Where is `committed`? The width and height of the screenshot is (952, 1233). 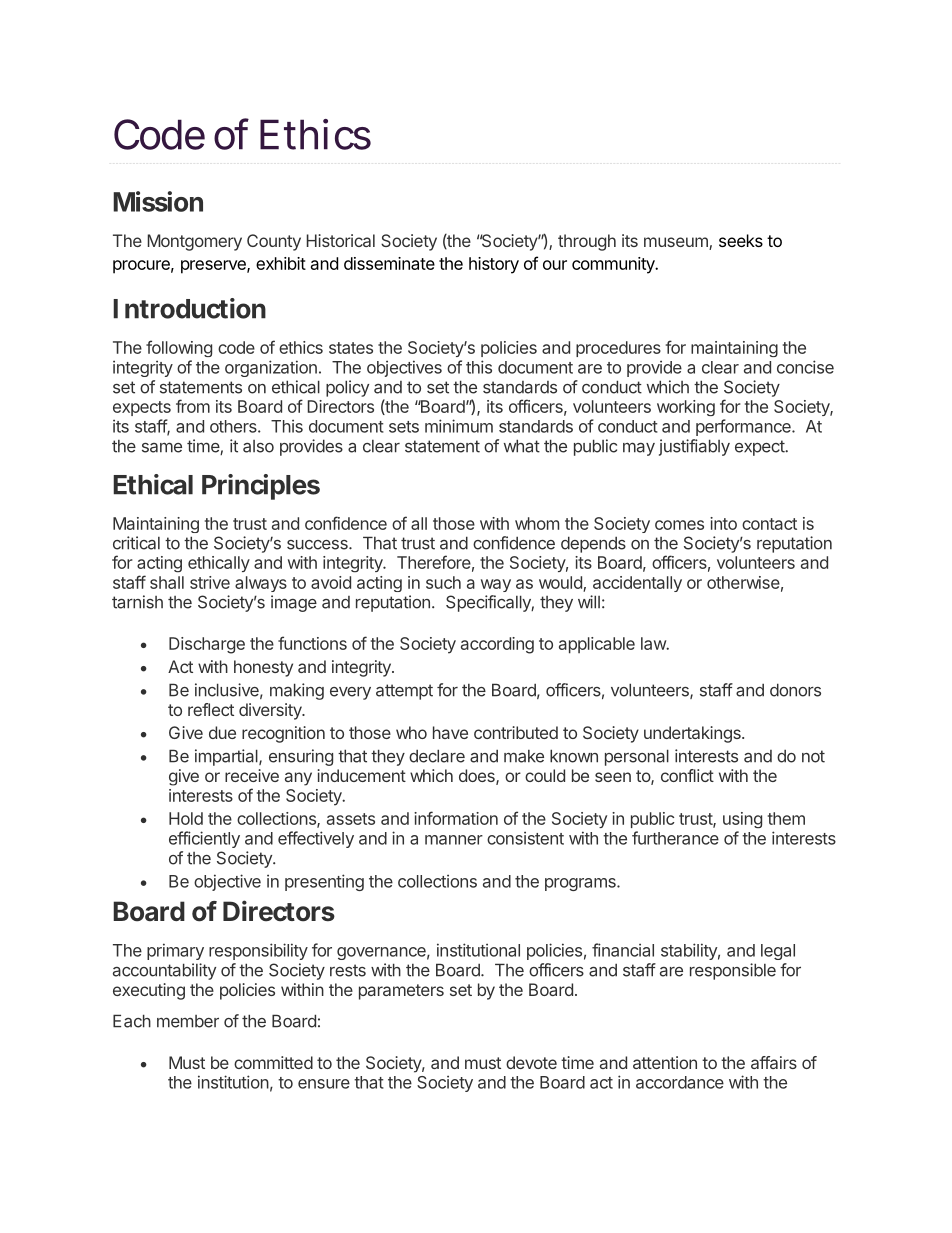
committed is located at coordinates (273, 1062).
